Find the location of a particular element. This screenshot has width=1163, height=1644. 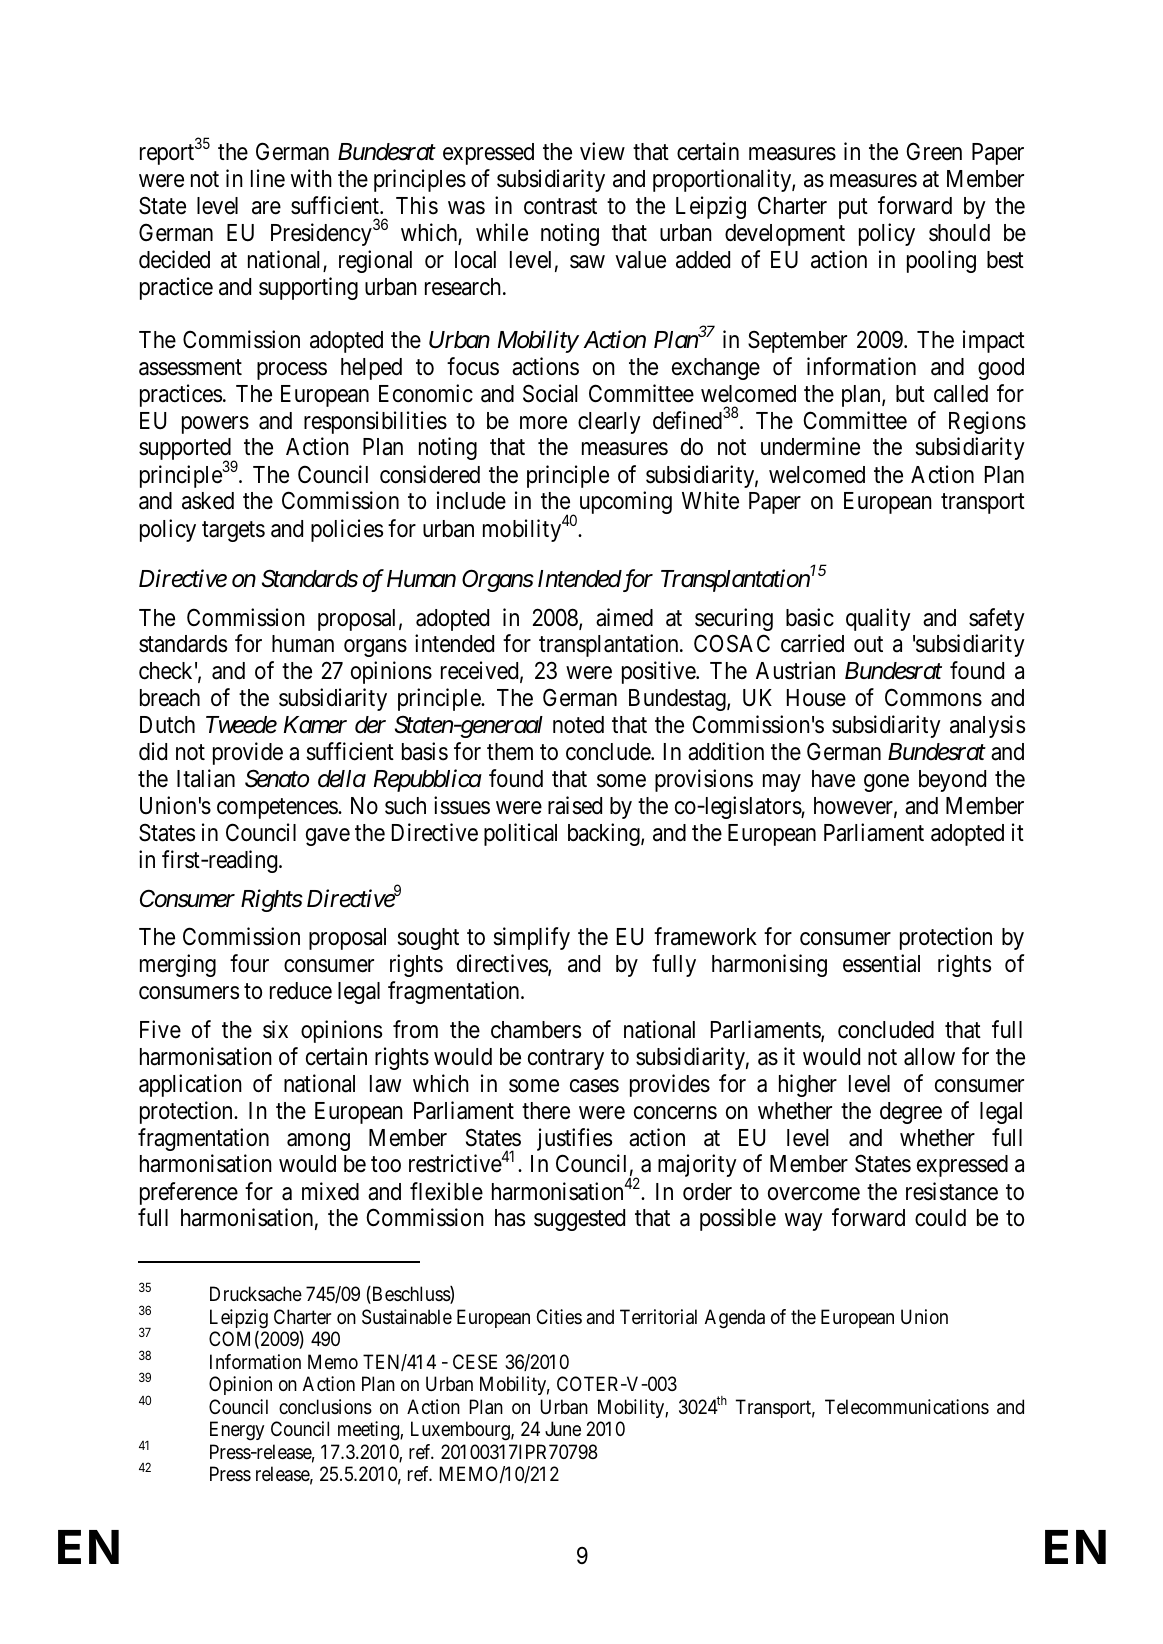

line is located at coordinates (268, 178).
